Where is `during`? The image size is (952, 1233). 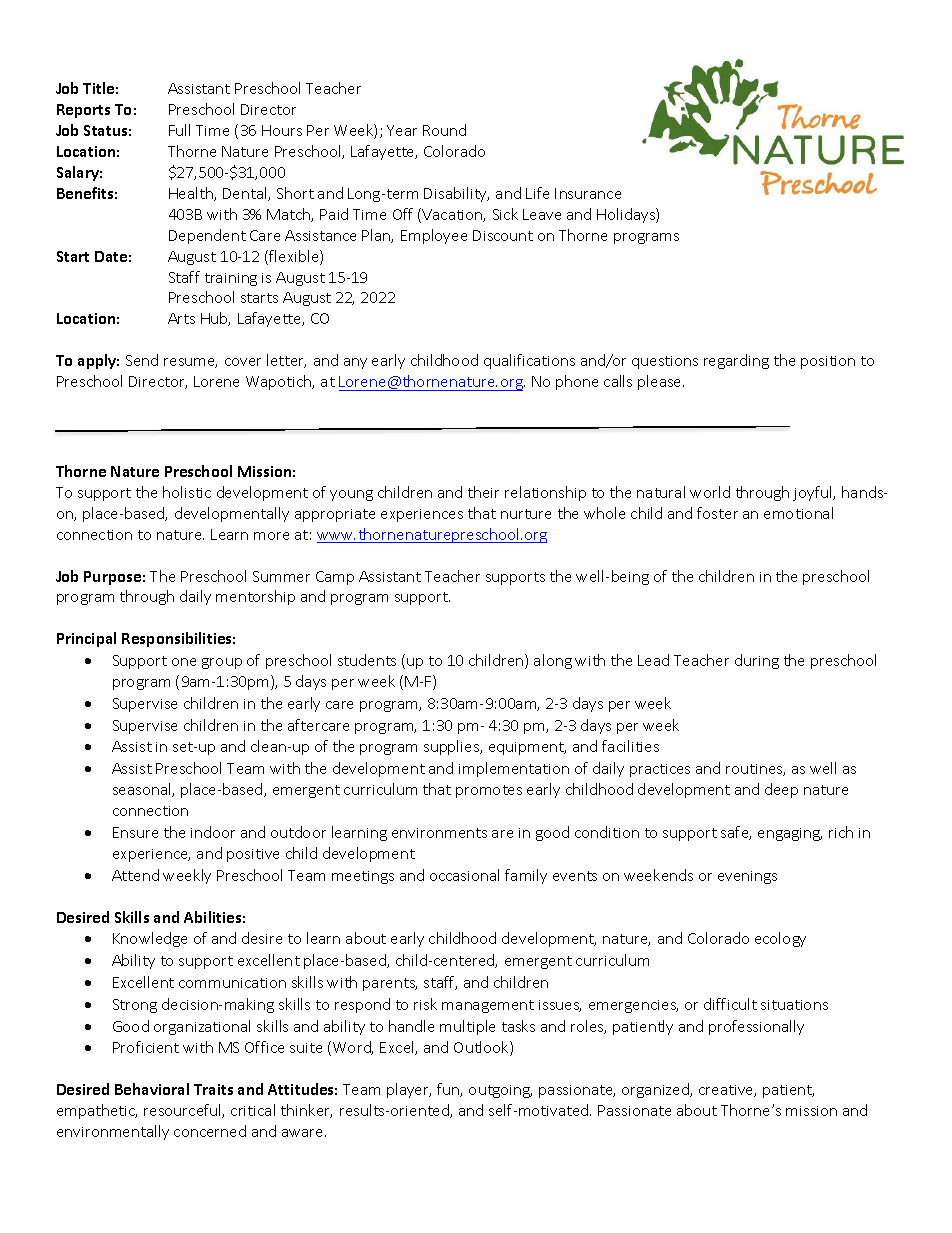 during is located at coordinates (757, 661).
